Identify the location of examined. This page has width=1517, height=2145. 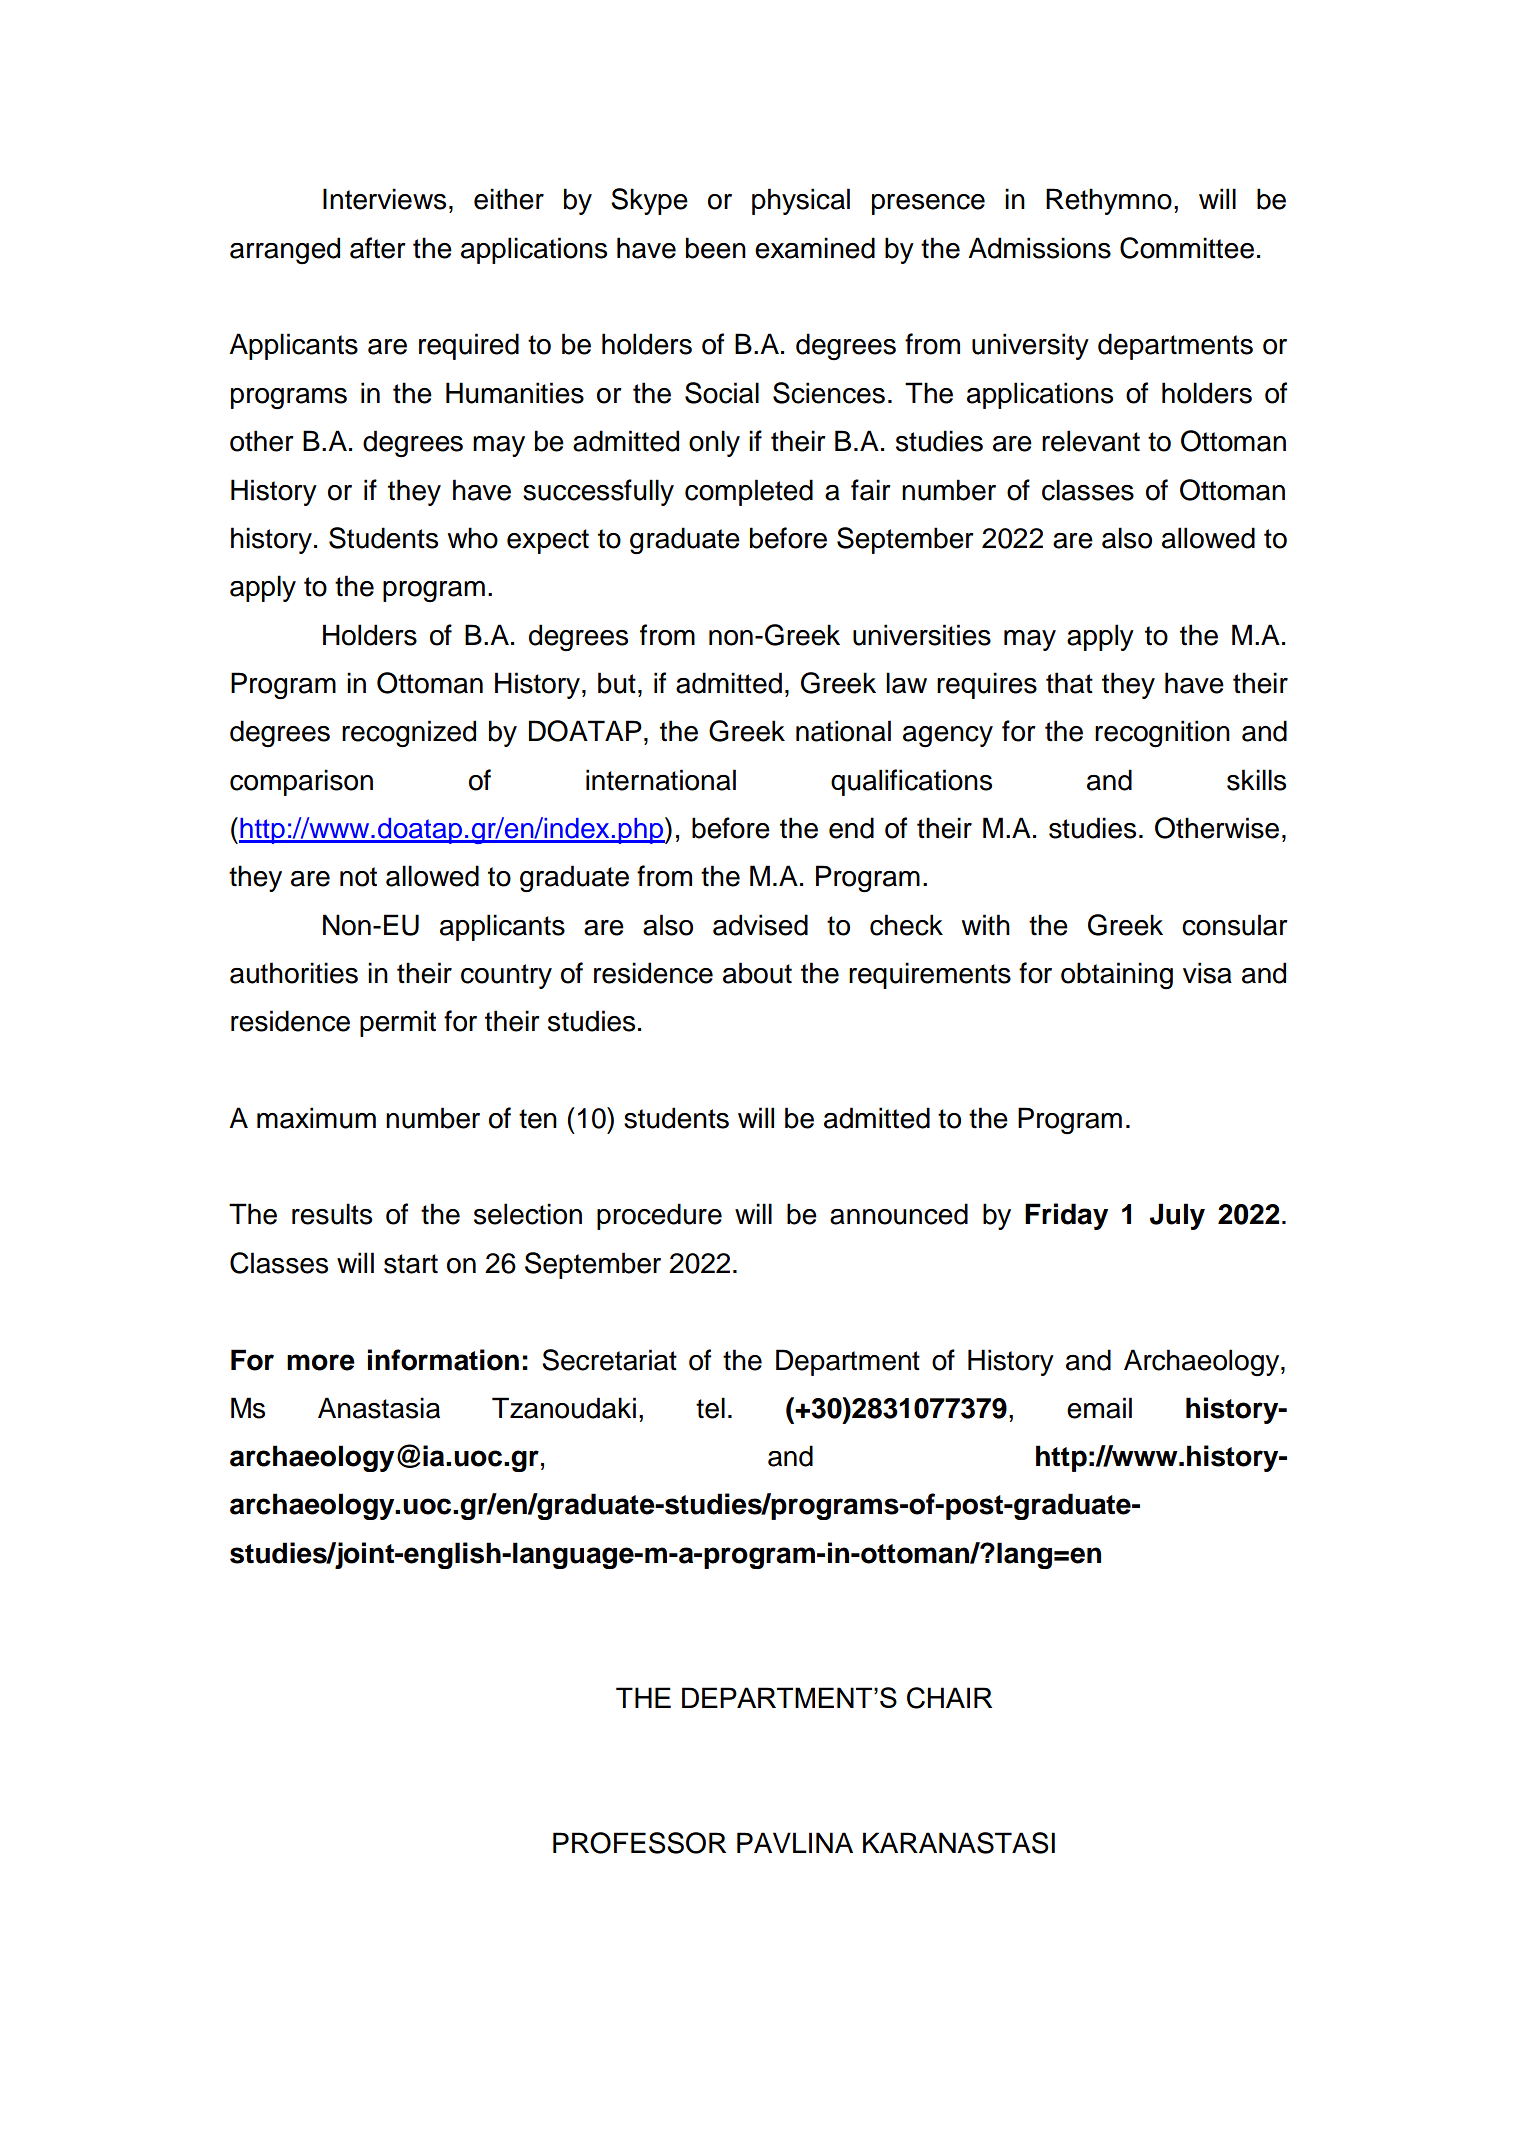
(815, 248).
